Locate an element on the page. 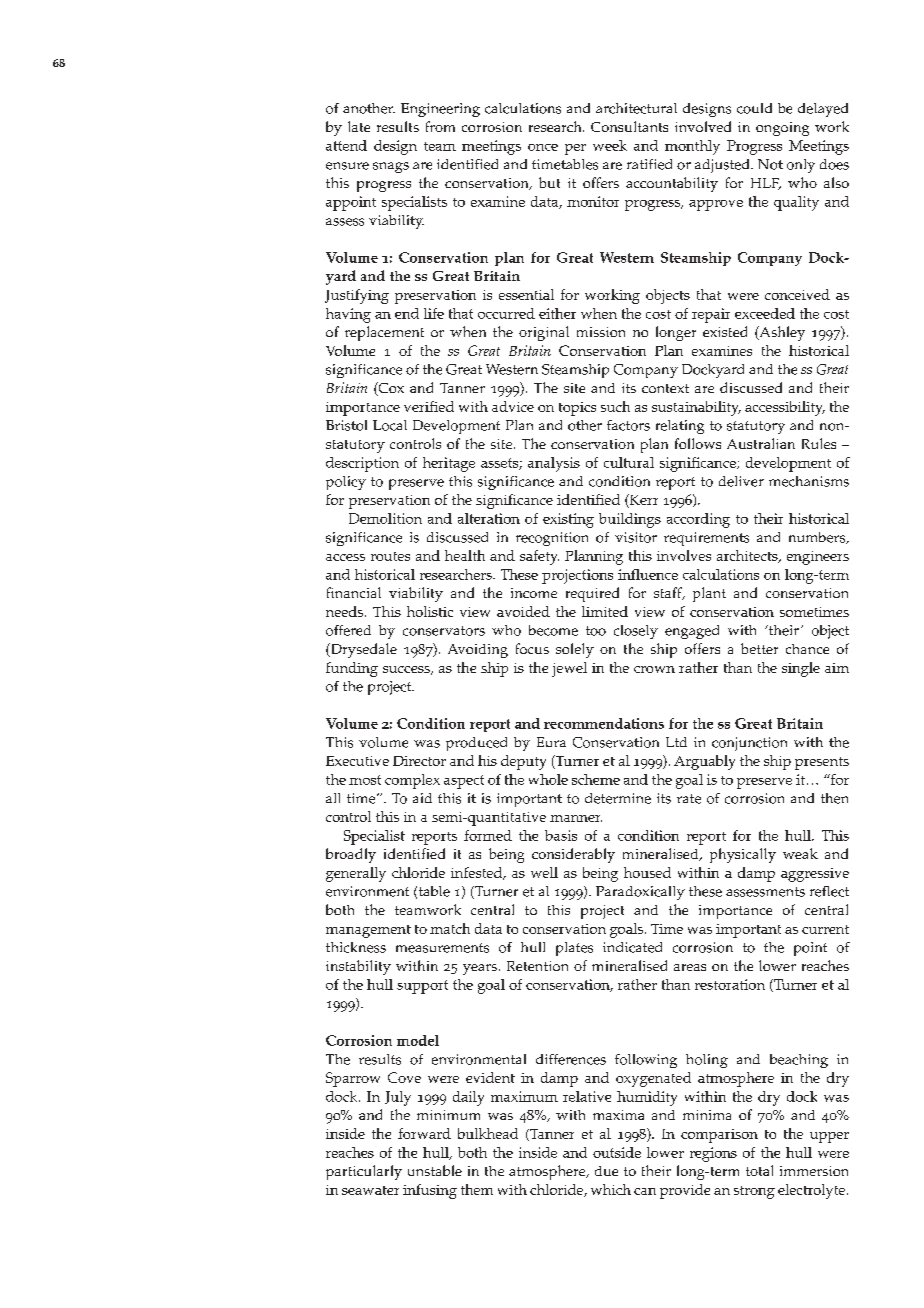  considerably is located at coordinates (573, 855).
